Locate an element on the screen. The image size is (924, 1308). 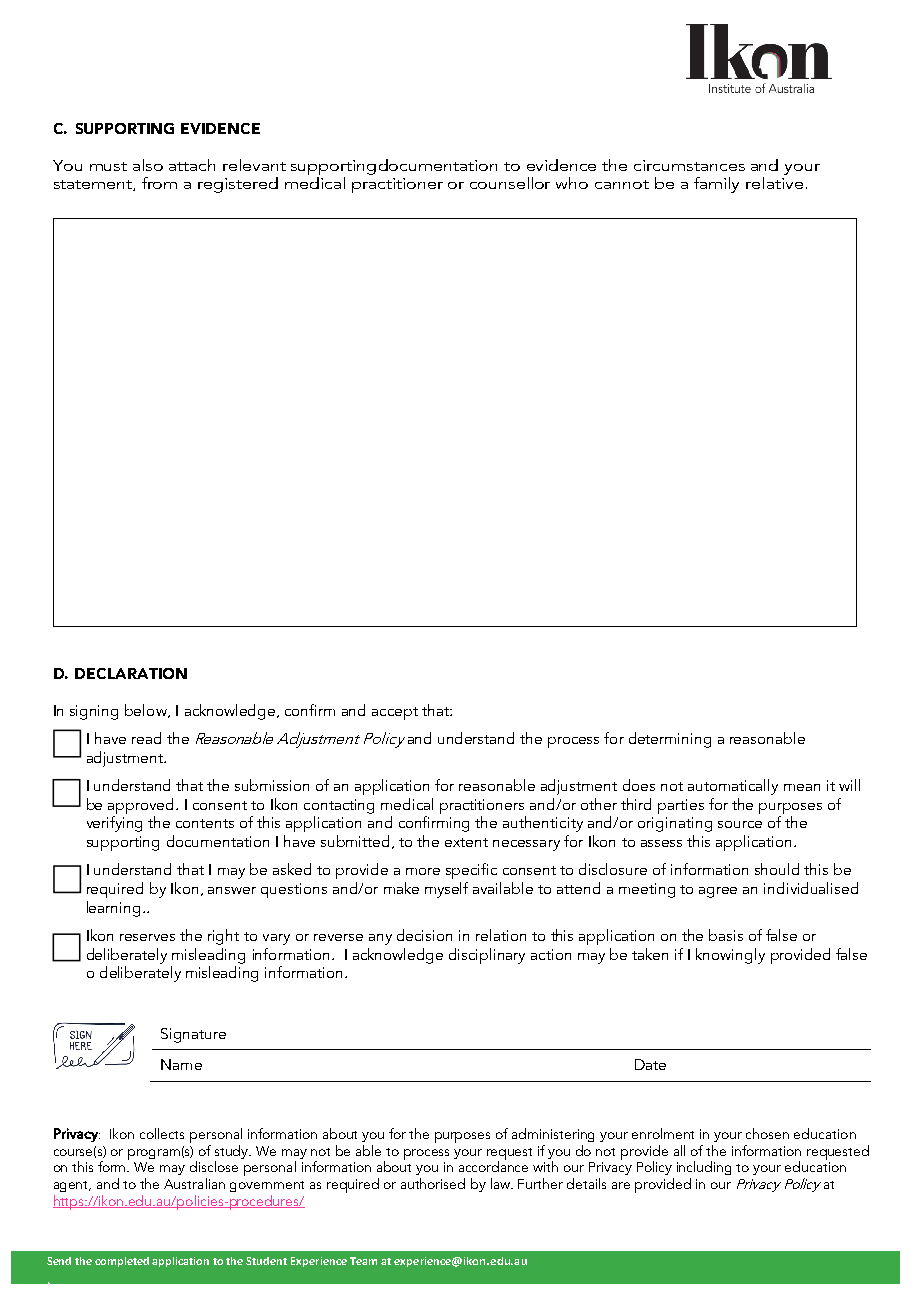
completed is located at coordinates (122, 1262).
